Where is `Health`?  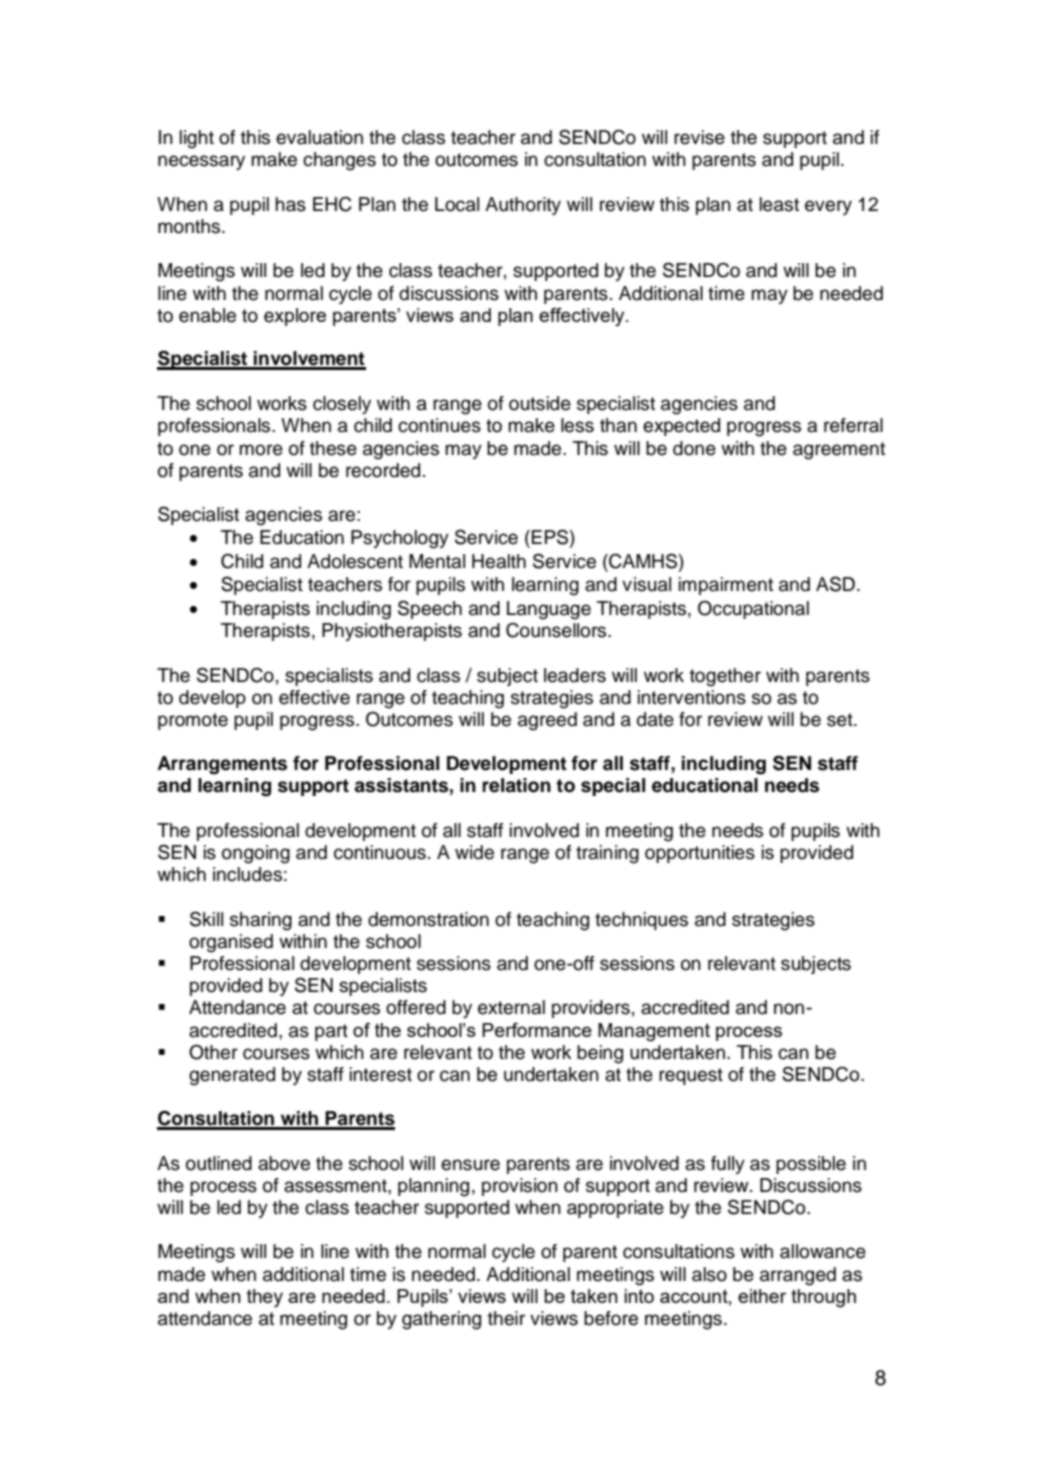 Health is located at coordinates (499, 561).
